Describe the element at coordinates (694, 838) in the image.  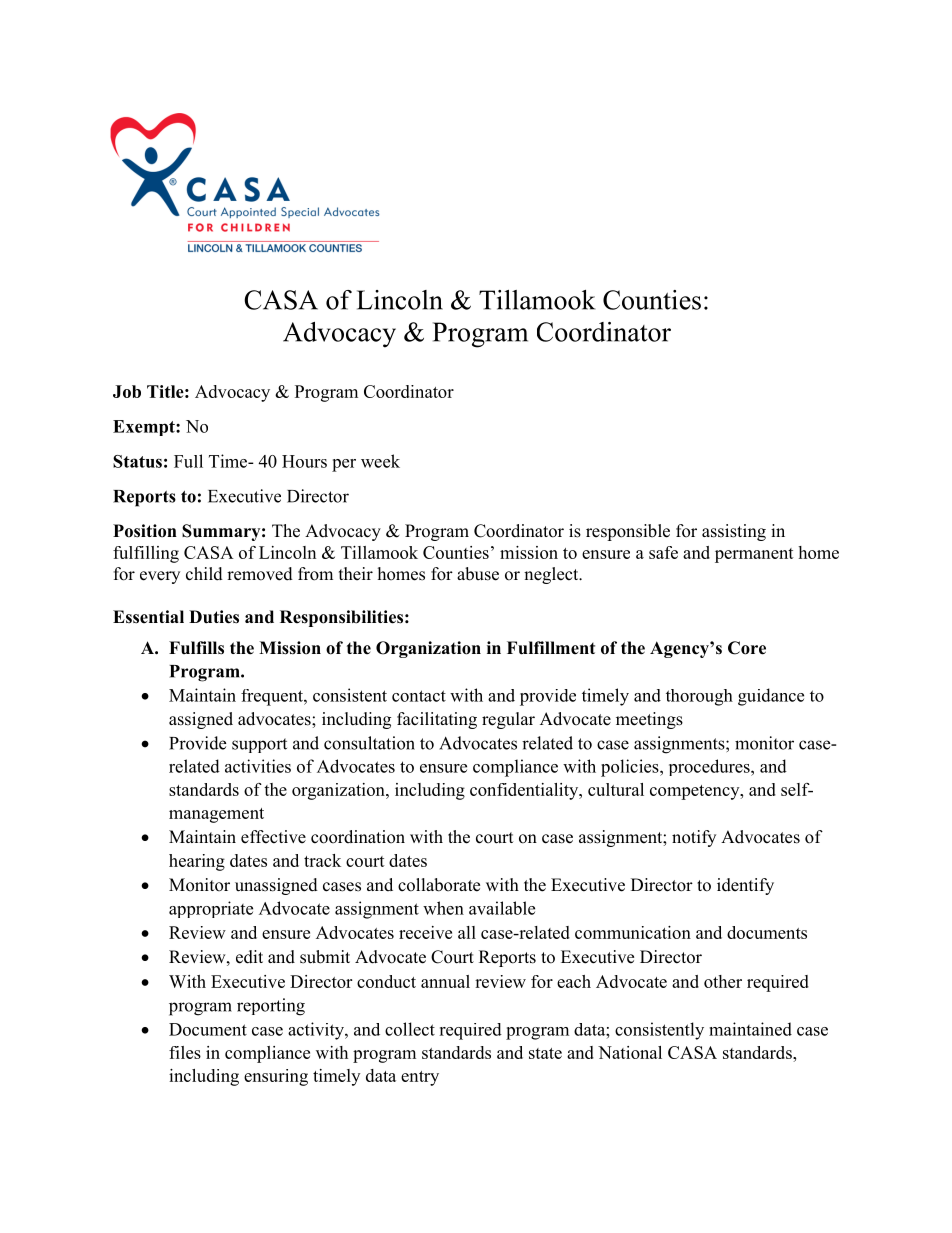
I see `notify` at that location.
